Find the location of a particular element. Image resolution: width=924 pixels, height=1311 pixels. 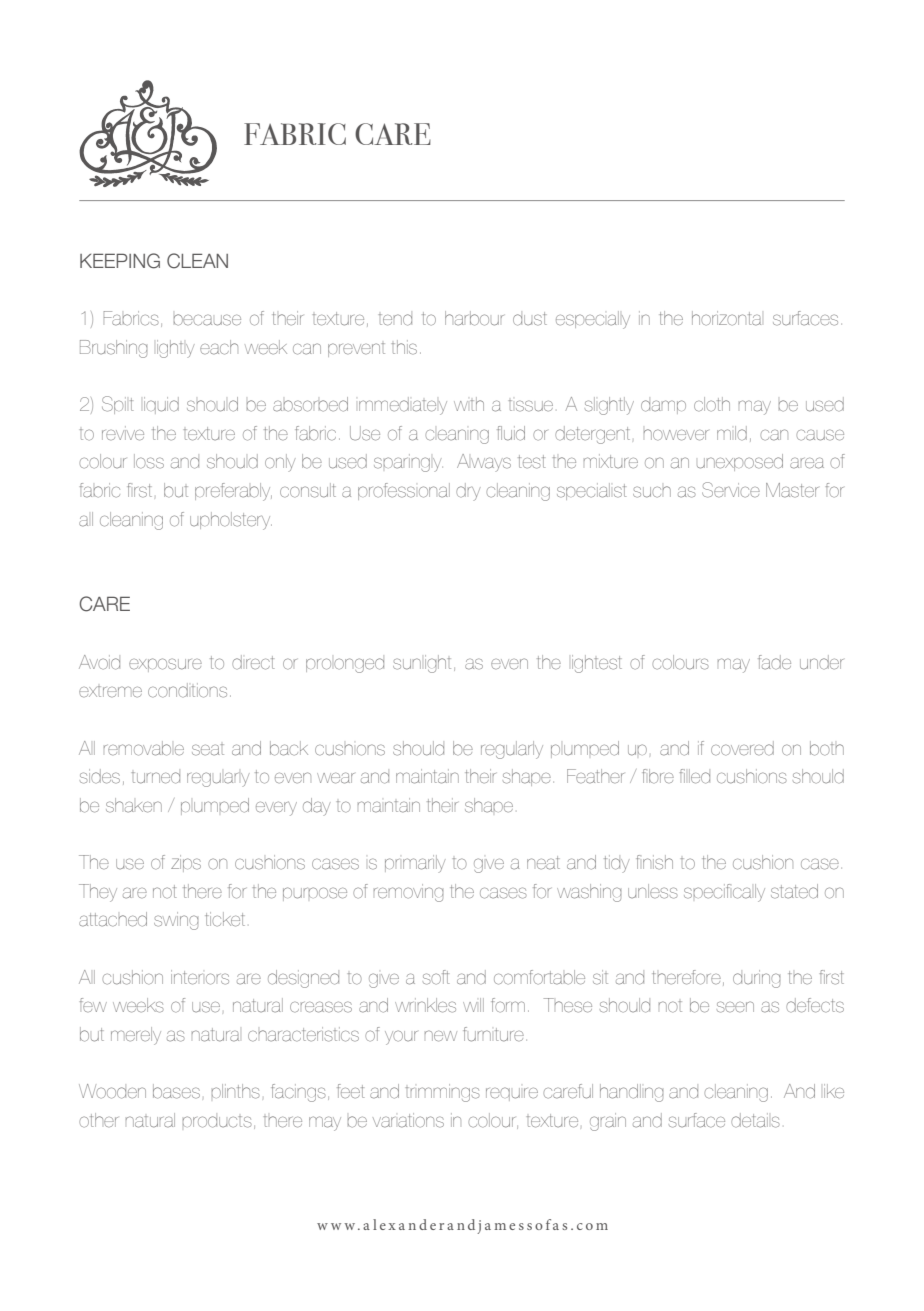

primarily is located at coordinates (415, 864).
